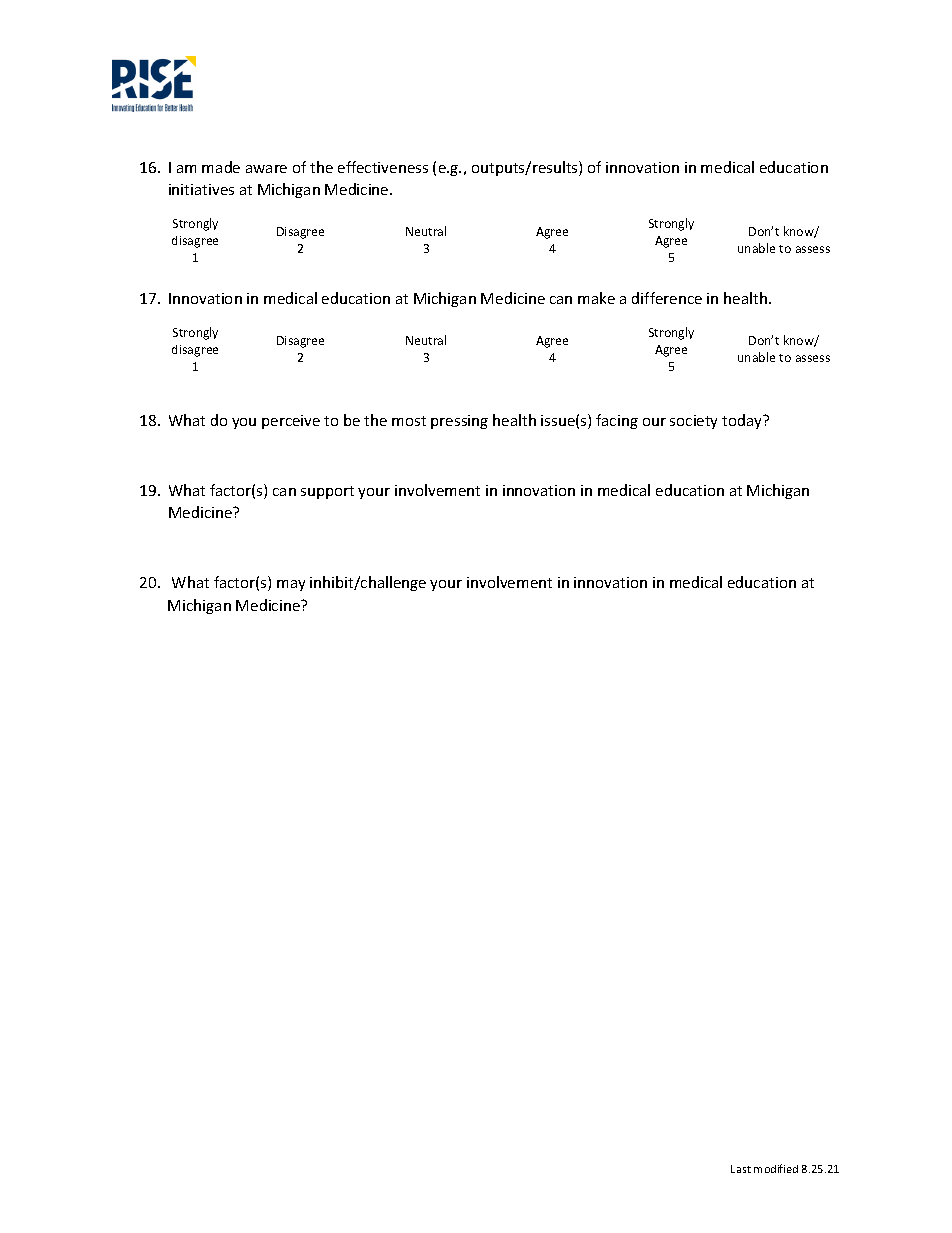  What do you see at coordinates (327, 492) in the screenshot?
I see `support` at bounding box center [327, 492].
